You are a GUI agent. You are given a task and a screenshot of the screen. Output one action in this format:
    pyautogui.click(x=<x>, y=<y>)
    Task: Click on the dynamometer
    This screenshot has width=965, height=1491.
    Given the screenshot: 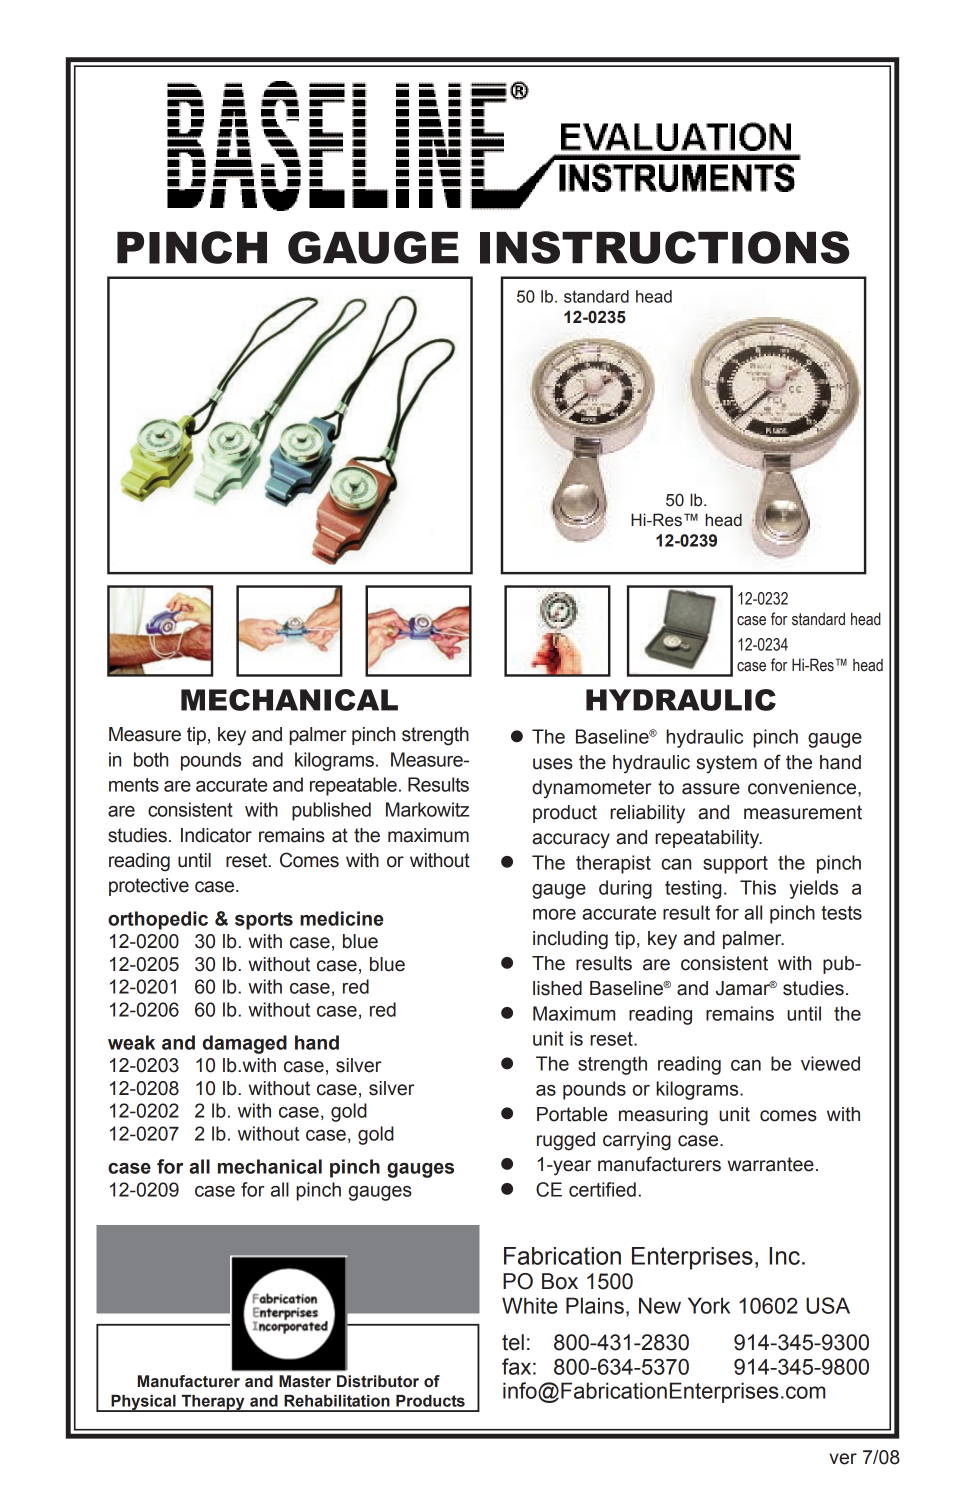 What is the action you would take?
    pyautogui.click(x=592, y=789)
